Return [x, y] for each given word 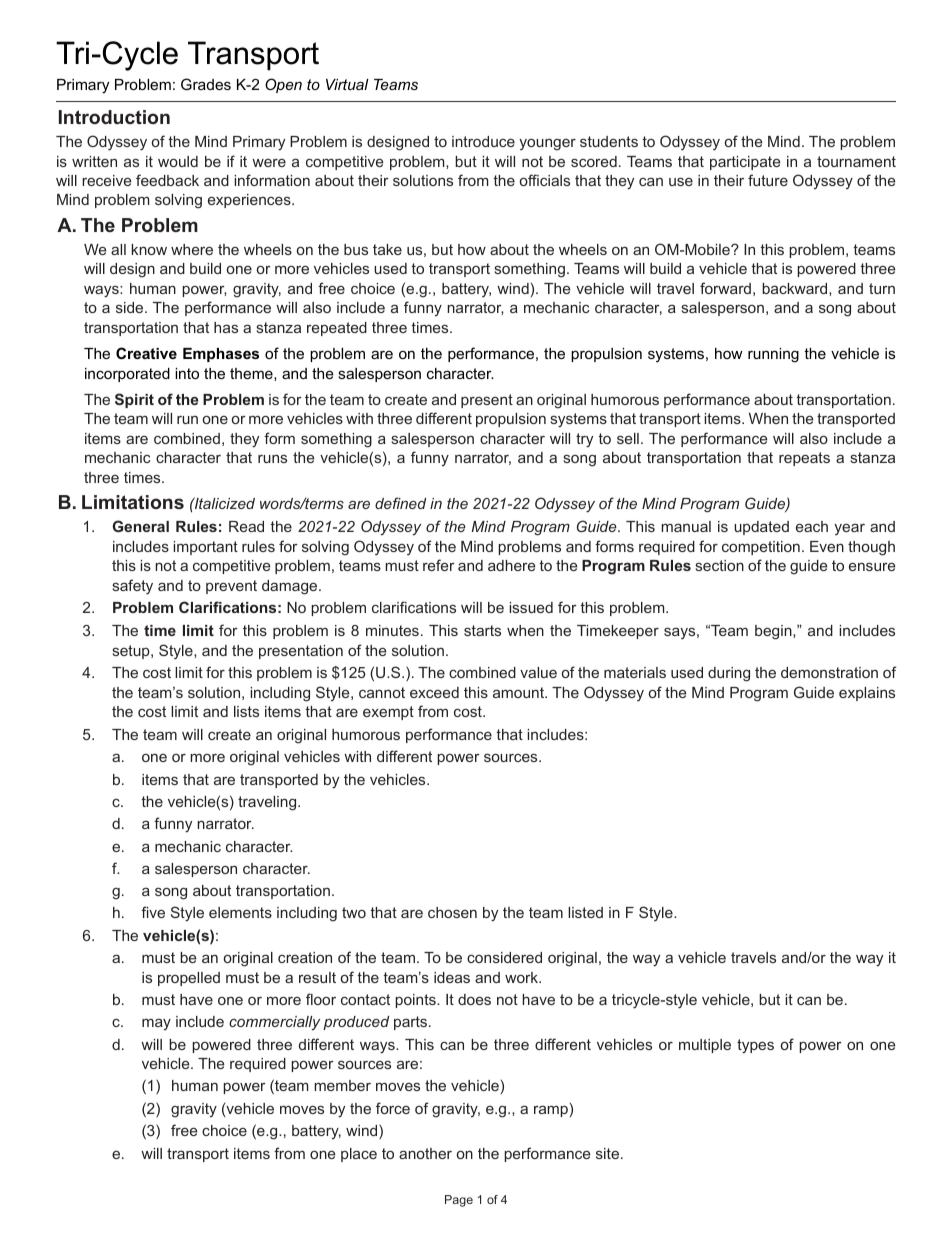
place [359, 1155]
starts [482, 630]
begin [774, 632]
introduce [483, 141]
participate [745, 163]
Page [459, 1201]
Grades [206, 84]
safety [133, 587]
